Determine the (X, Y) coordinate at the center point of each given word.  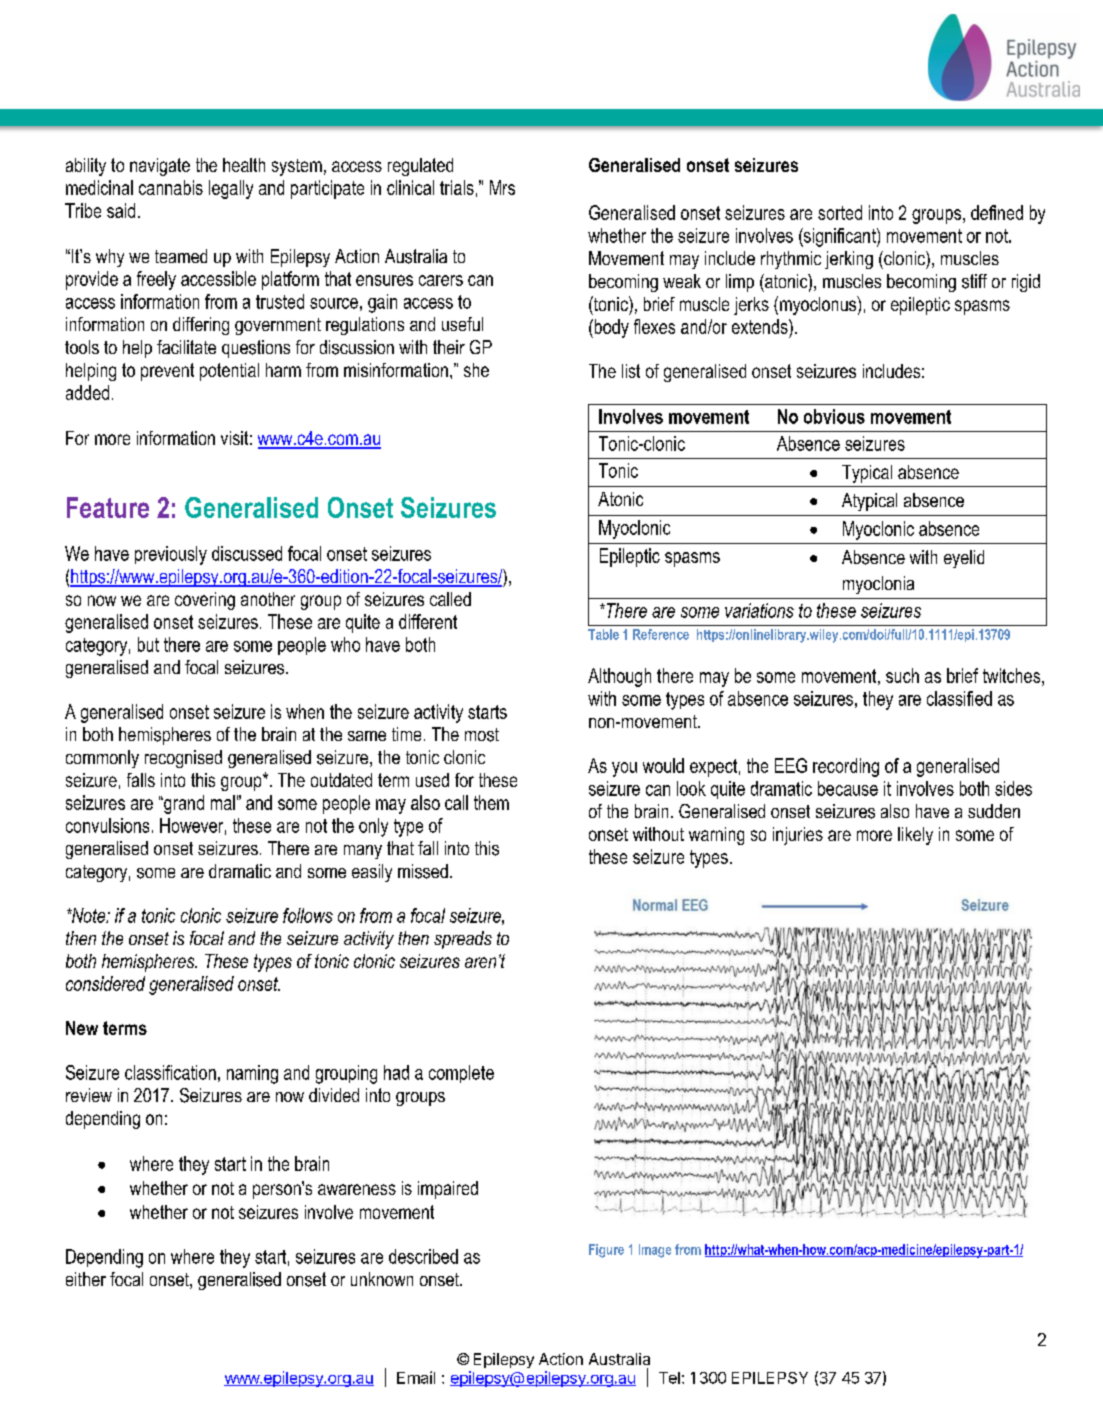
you (624, 769)
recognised (183, 759)
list (631, 371)
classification (170, 1072)
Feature (108, 507)
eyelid (964, 559)
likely (915, 836)
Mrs (502, 187)
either (86, 1279)
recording (846, 767)
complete (461, 1074)
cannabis (171, 187)
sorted (840, 212)
